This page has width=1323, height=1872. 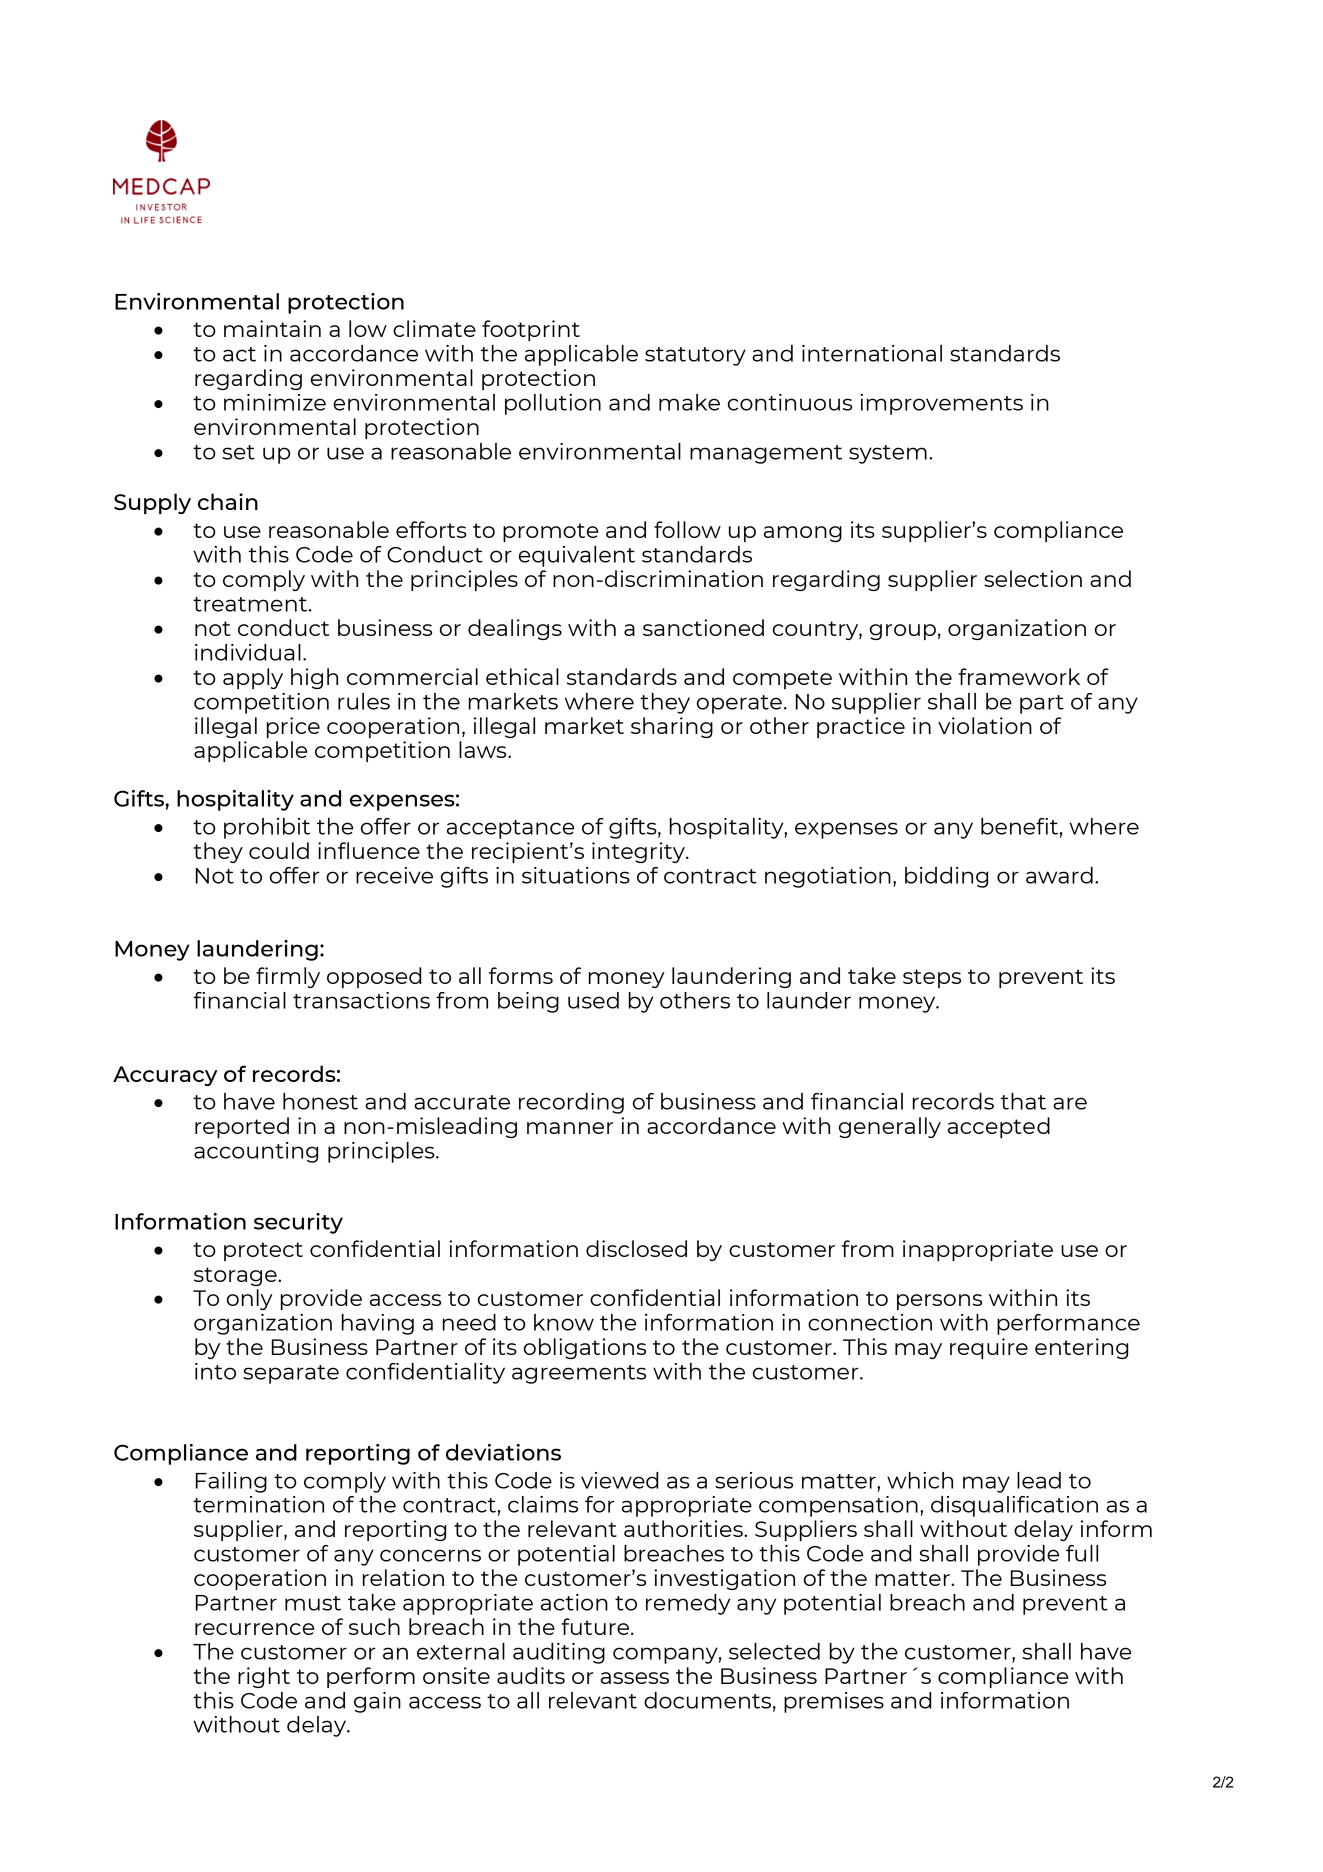 I want to click on integrity, so click(x=639, y=852).
